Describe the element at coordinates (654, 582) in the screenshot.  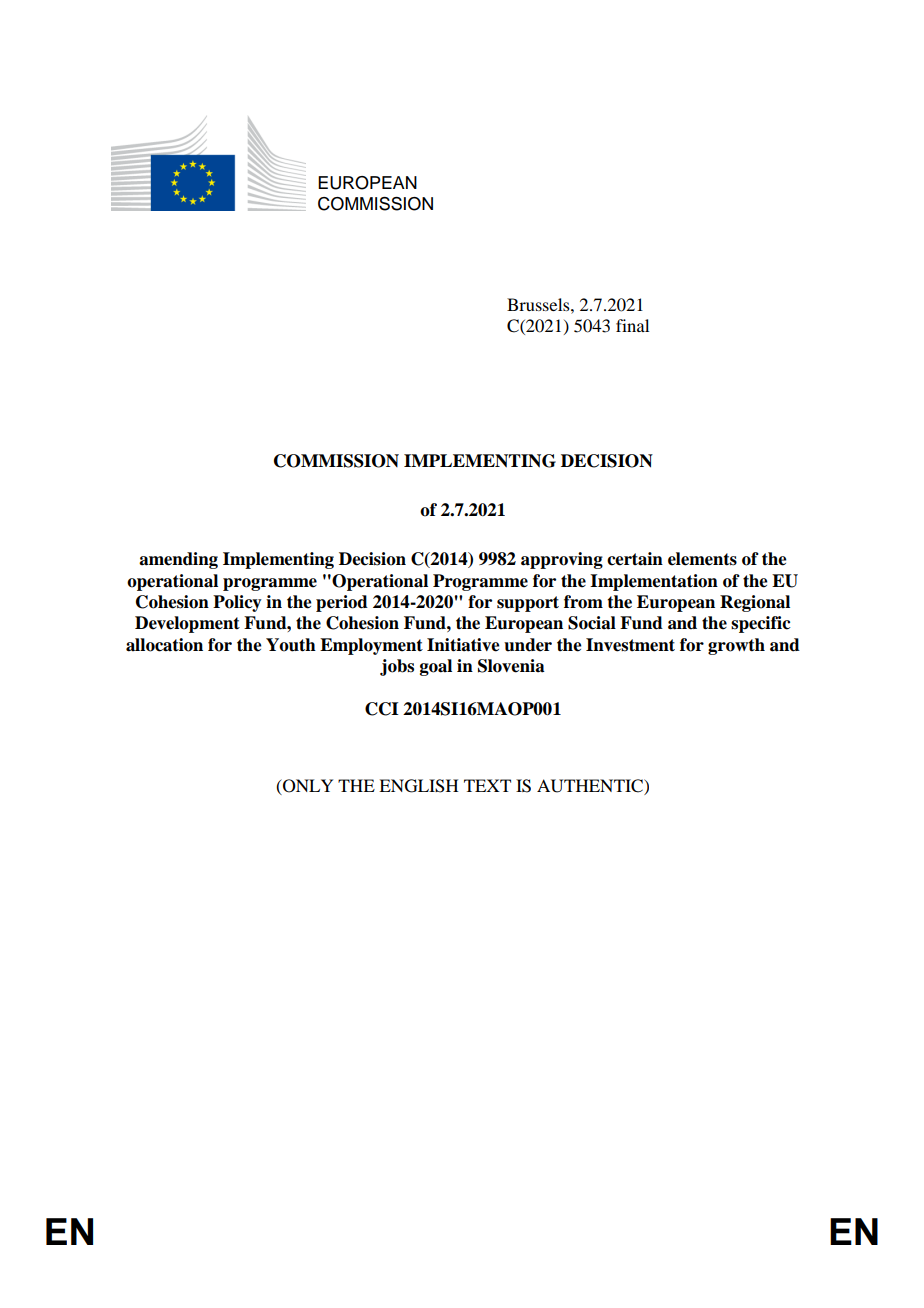
I see `Implementation` at that location.
